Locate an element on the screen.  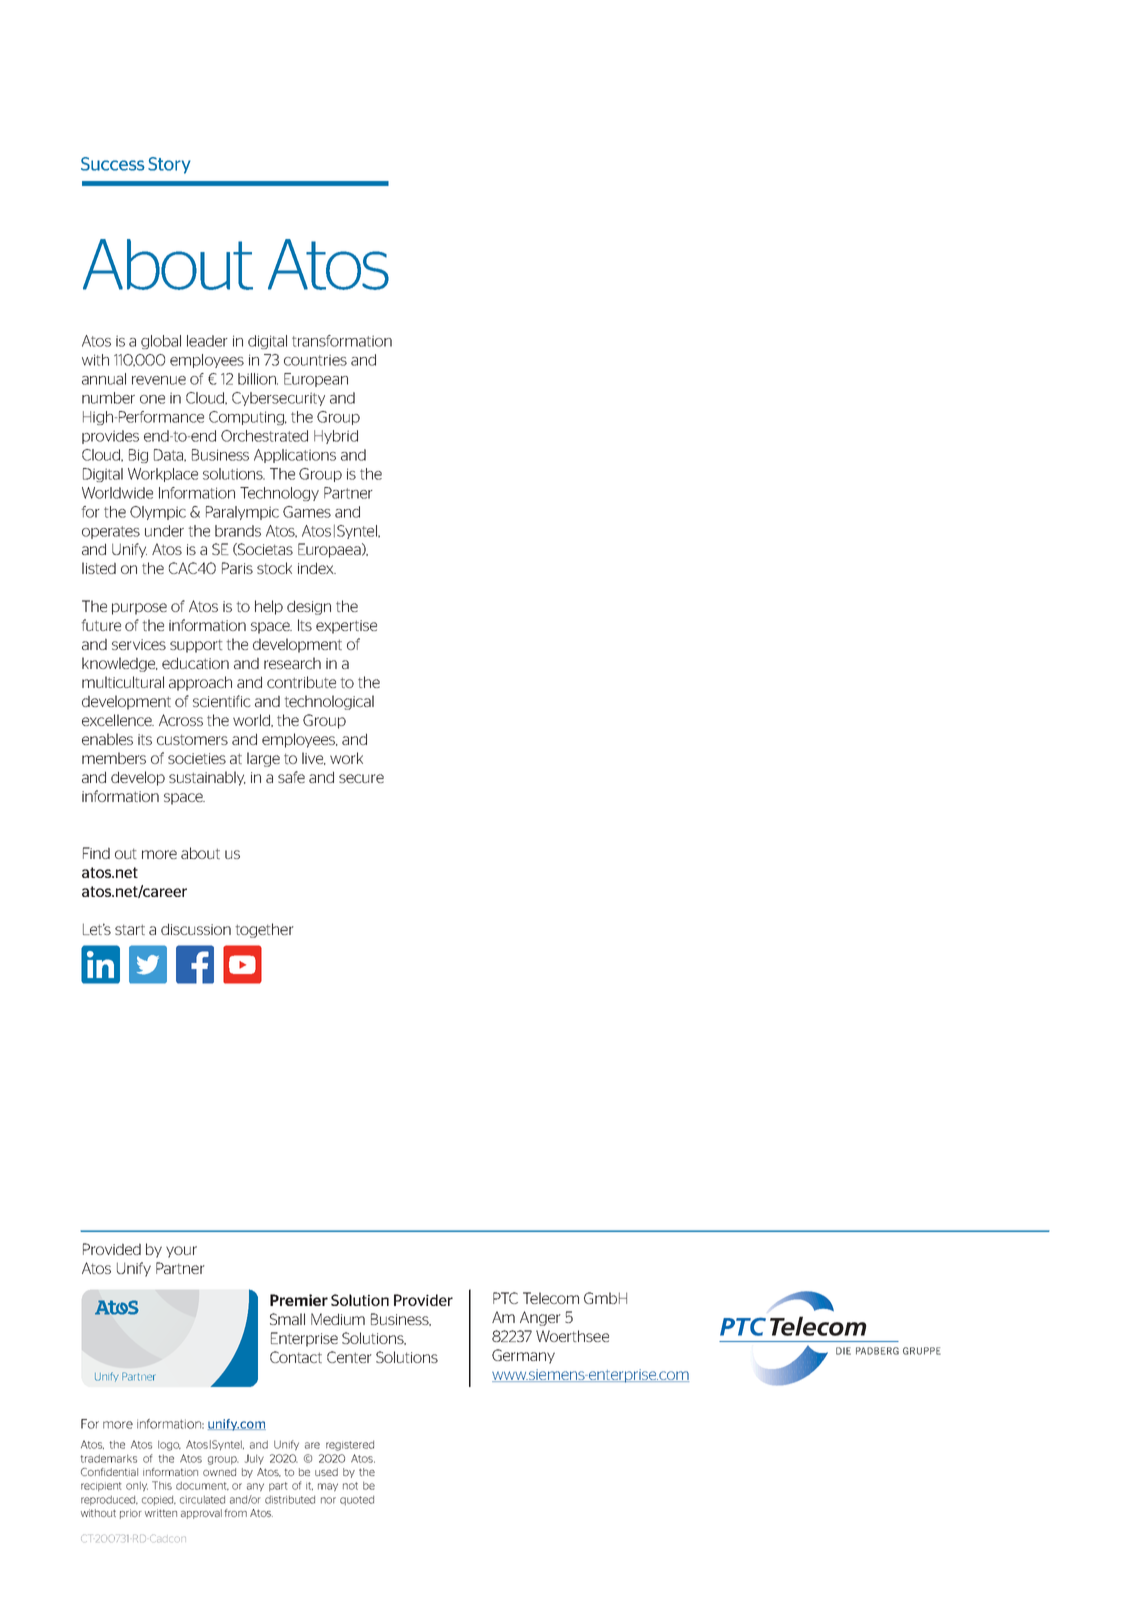
used is located at coordinates (326, 1472).
